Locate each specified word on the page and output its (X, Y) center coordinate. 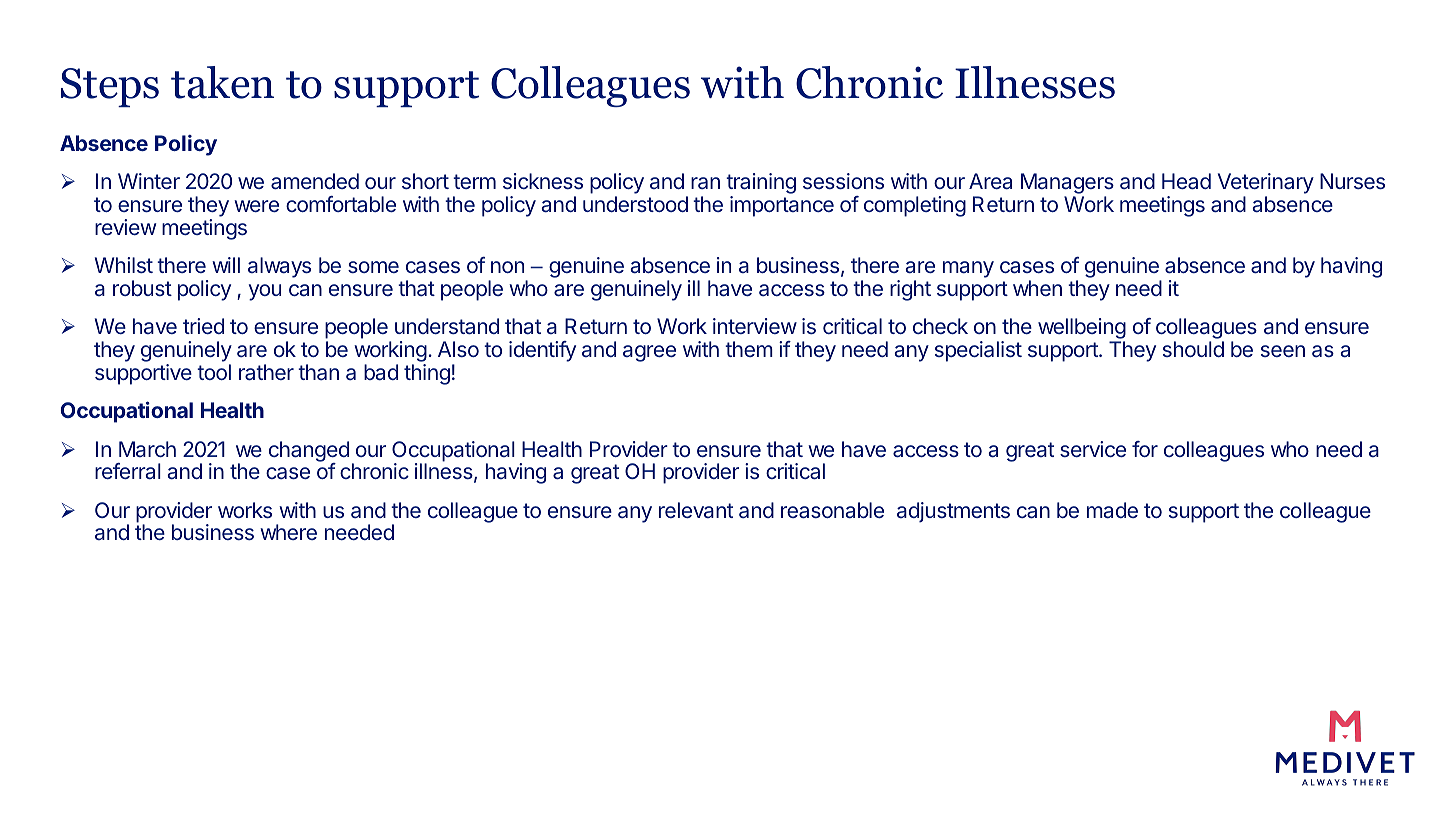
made (1112, 510)
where (288, 532)
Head (1186, 181)
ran (705, 183)
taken (222, 82)
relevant (696, 510)
